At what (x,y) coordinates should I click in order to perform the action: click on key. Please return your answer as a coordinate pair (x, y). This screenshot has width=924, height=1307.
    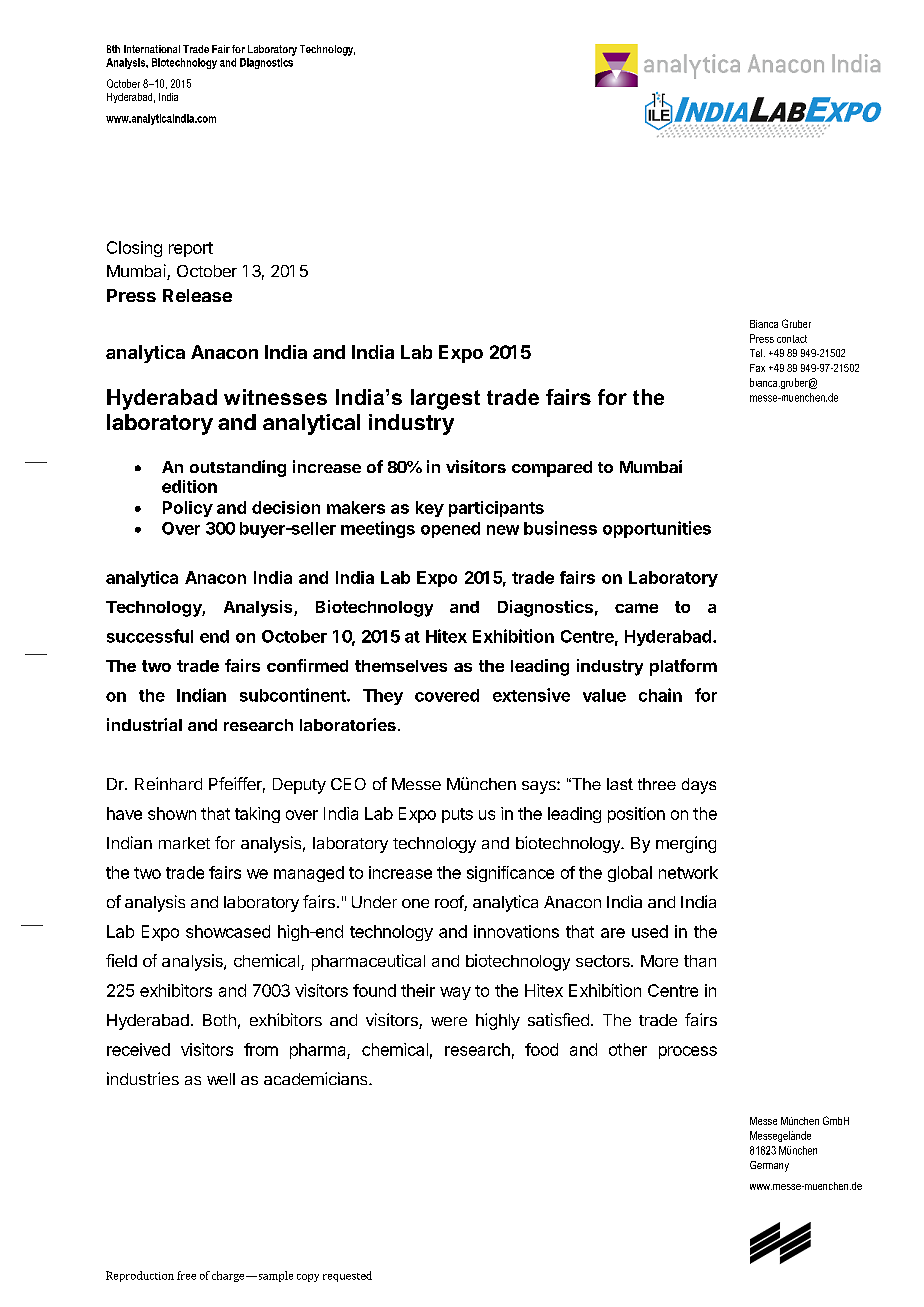
    Looking at the image, I should click on (430, 509).
